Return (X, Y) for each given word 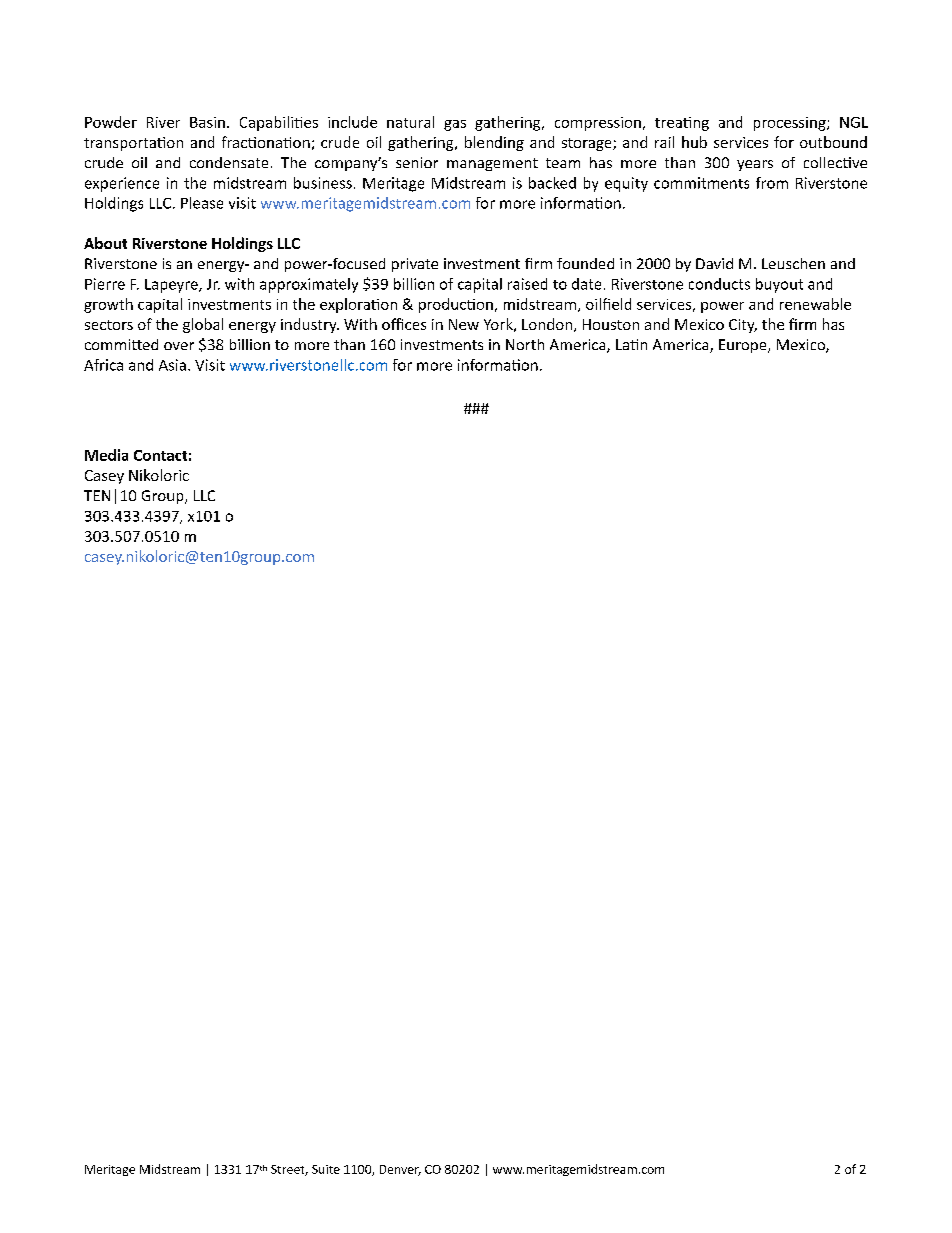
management (492, 164)
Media (106, 455)
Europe (744, 346)
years (755, 165)
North (525, 344)
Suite (326, 1169)
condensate (229, 162)
